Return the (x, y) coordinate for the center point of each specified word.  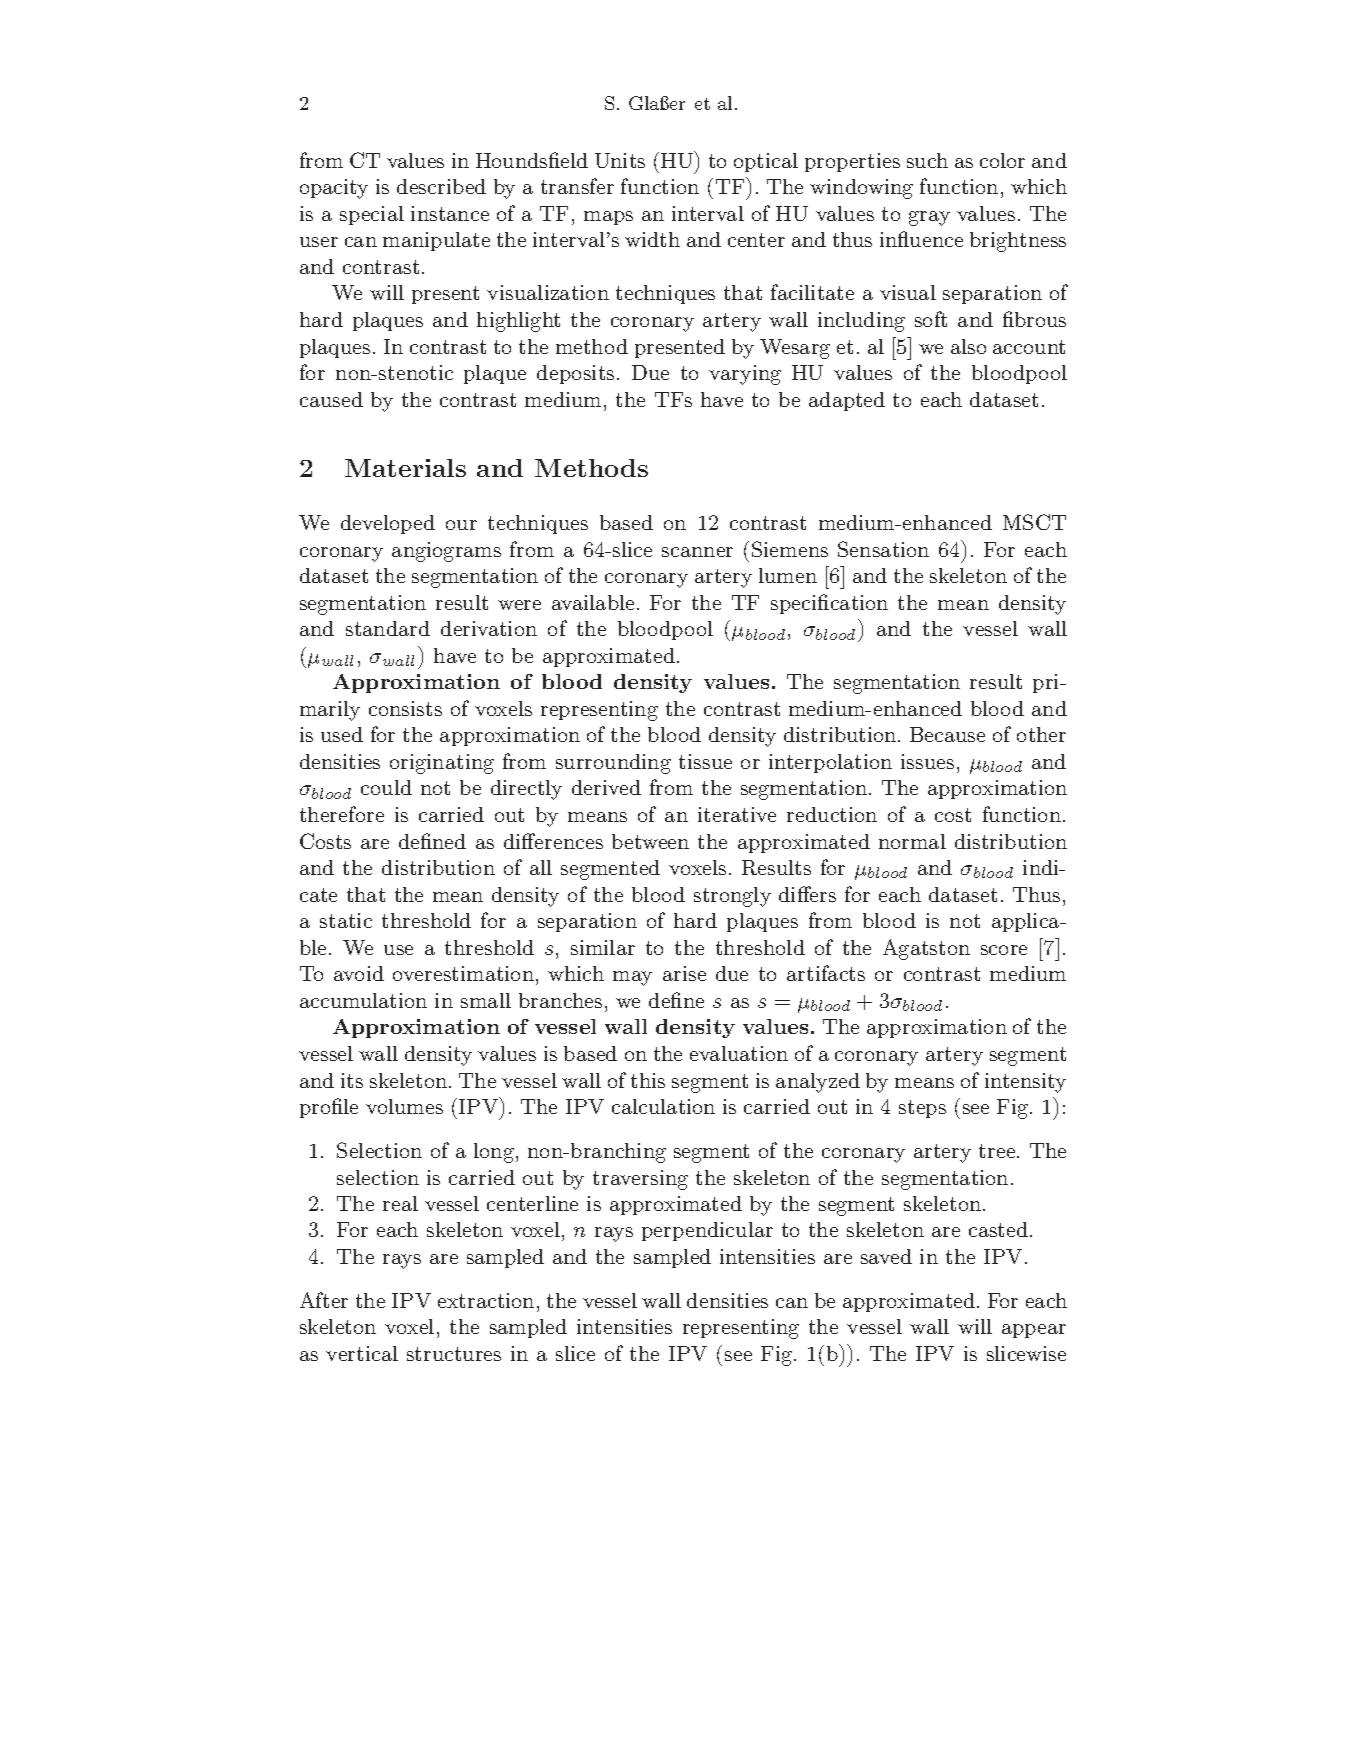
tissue (705, 761)
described (441, 186)
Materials (405, 468)
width (652, 239)
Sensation (883, 549)
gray (929, 218)
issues (927, 761)
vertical (362, 1353)
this (648, 1080)
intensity (1025, 1083)
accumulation (363, 1000)
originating (442, 764)
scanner (697, 552)
